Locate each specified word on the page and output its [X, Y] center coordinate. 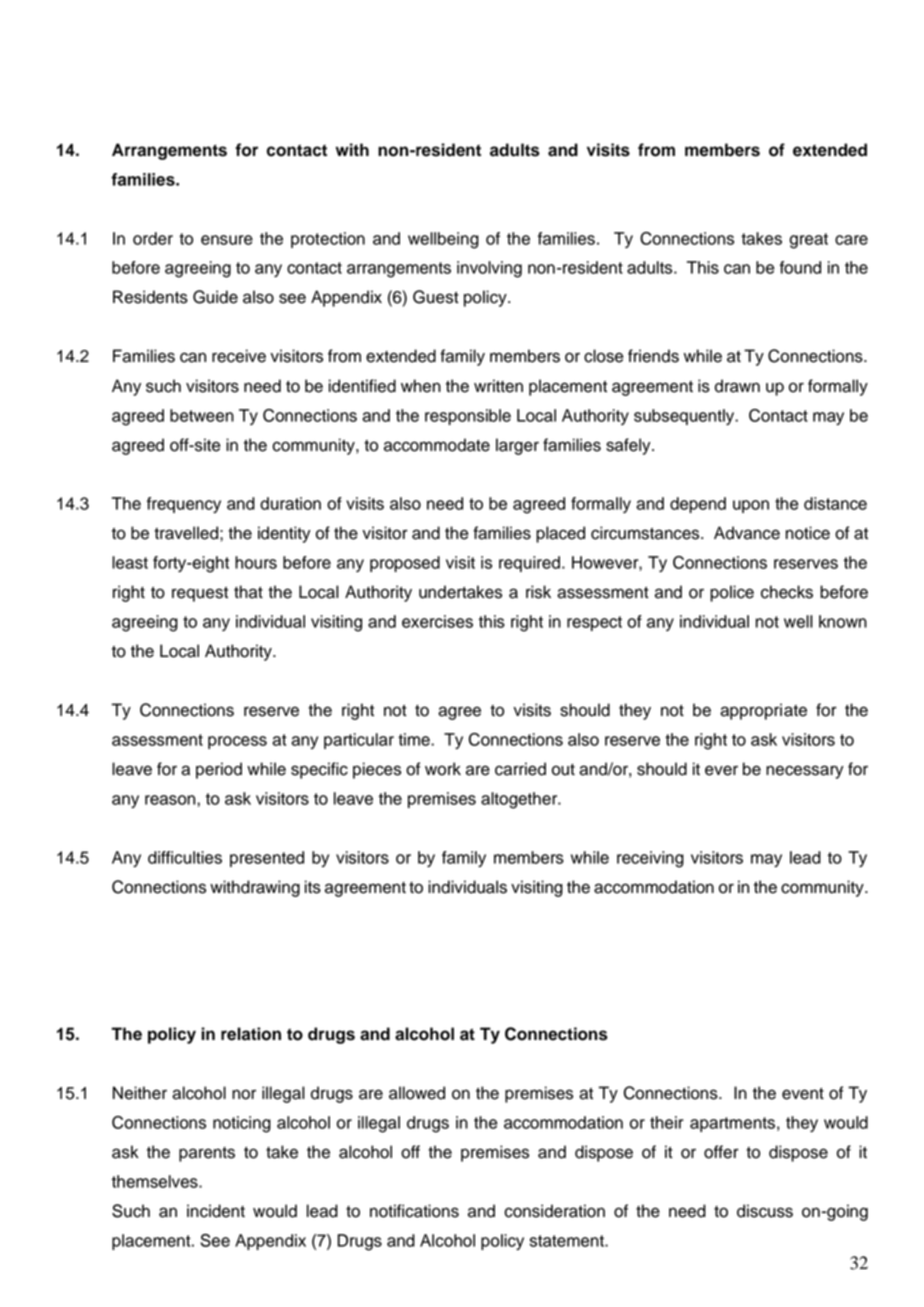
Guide [215, 297]
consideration [554, 1211]
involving [489, 269]
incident [216, 1211]
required [529, 564]
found [800, 267]
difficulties [185, 857]
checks [787, 592]
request [200, 594]
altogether [520, 800]
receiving [650, 859]
